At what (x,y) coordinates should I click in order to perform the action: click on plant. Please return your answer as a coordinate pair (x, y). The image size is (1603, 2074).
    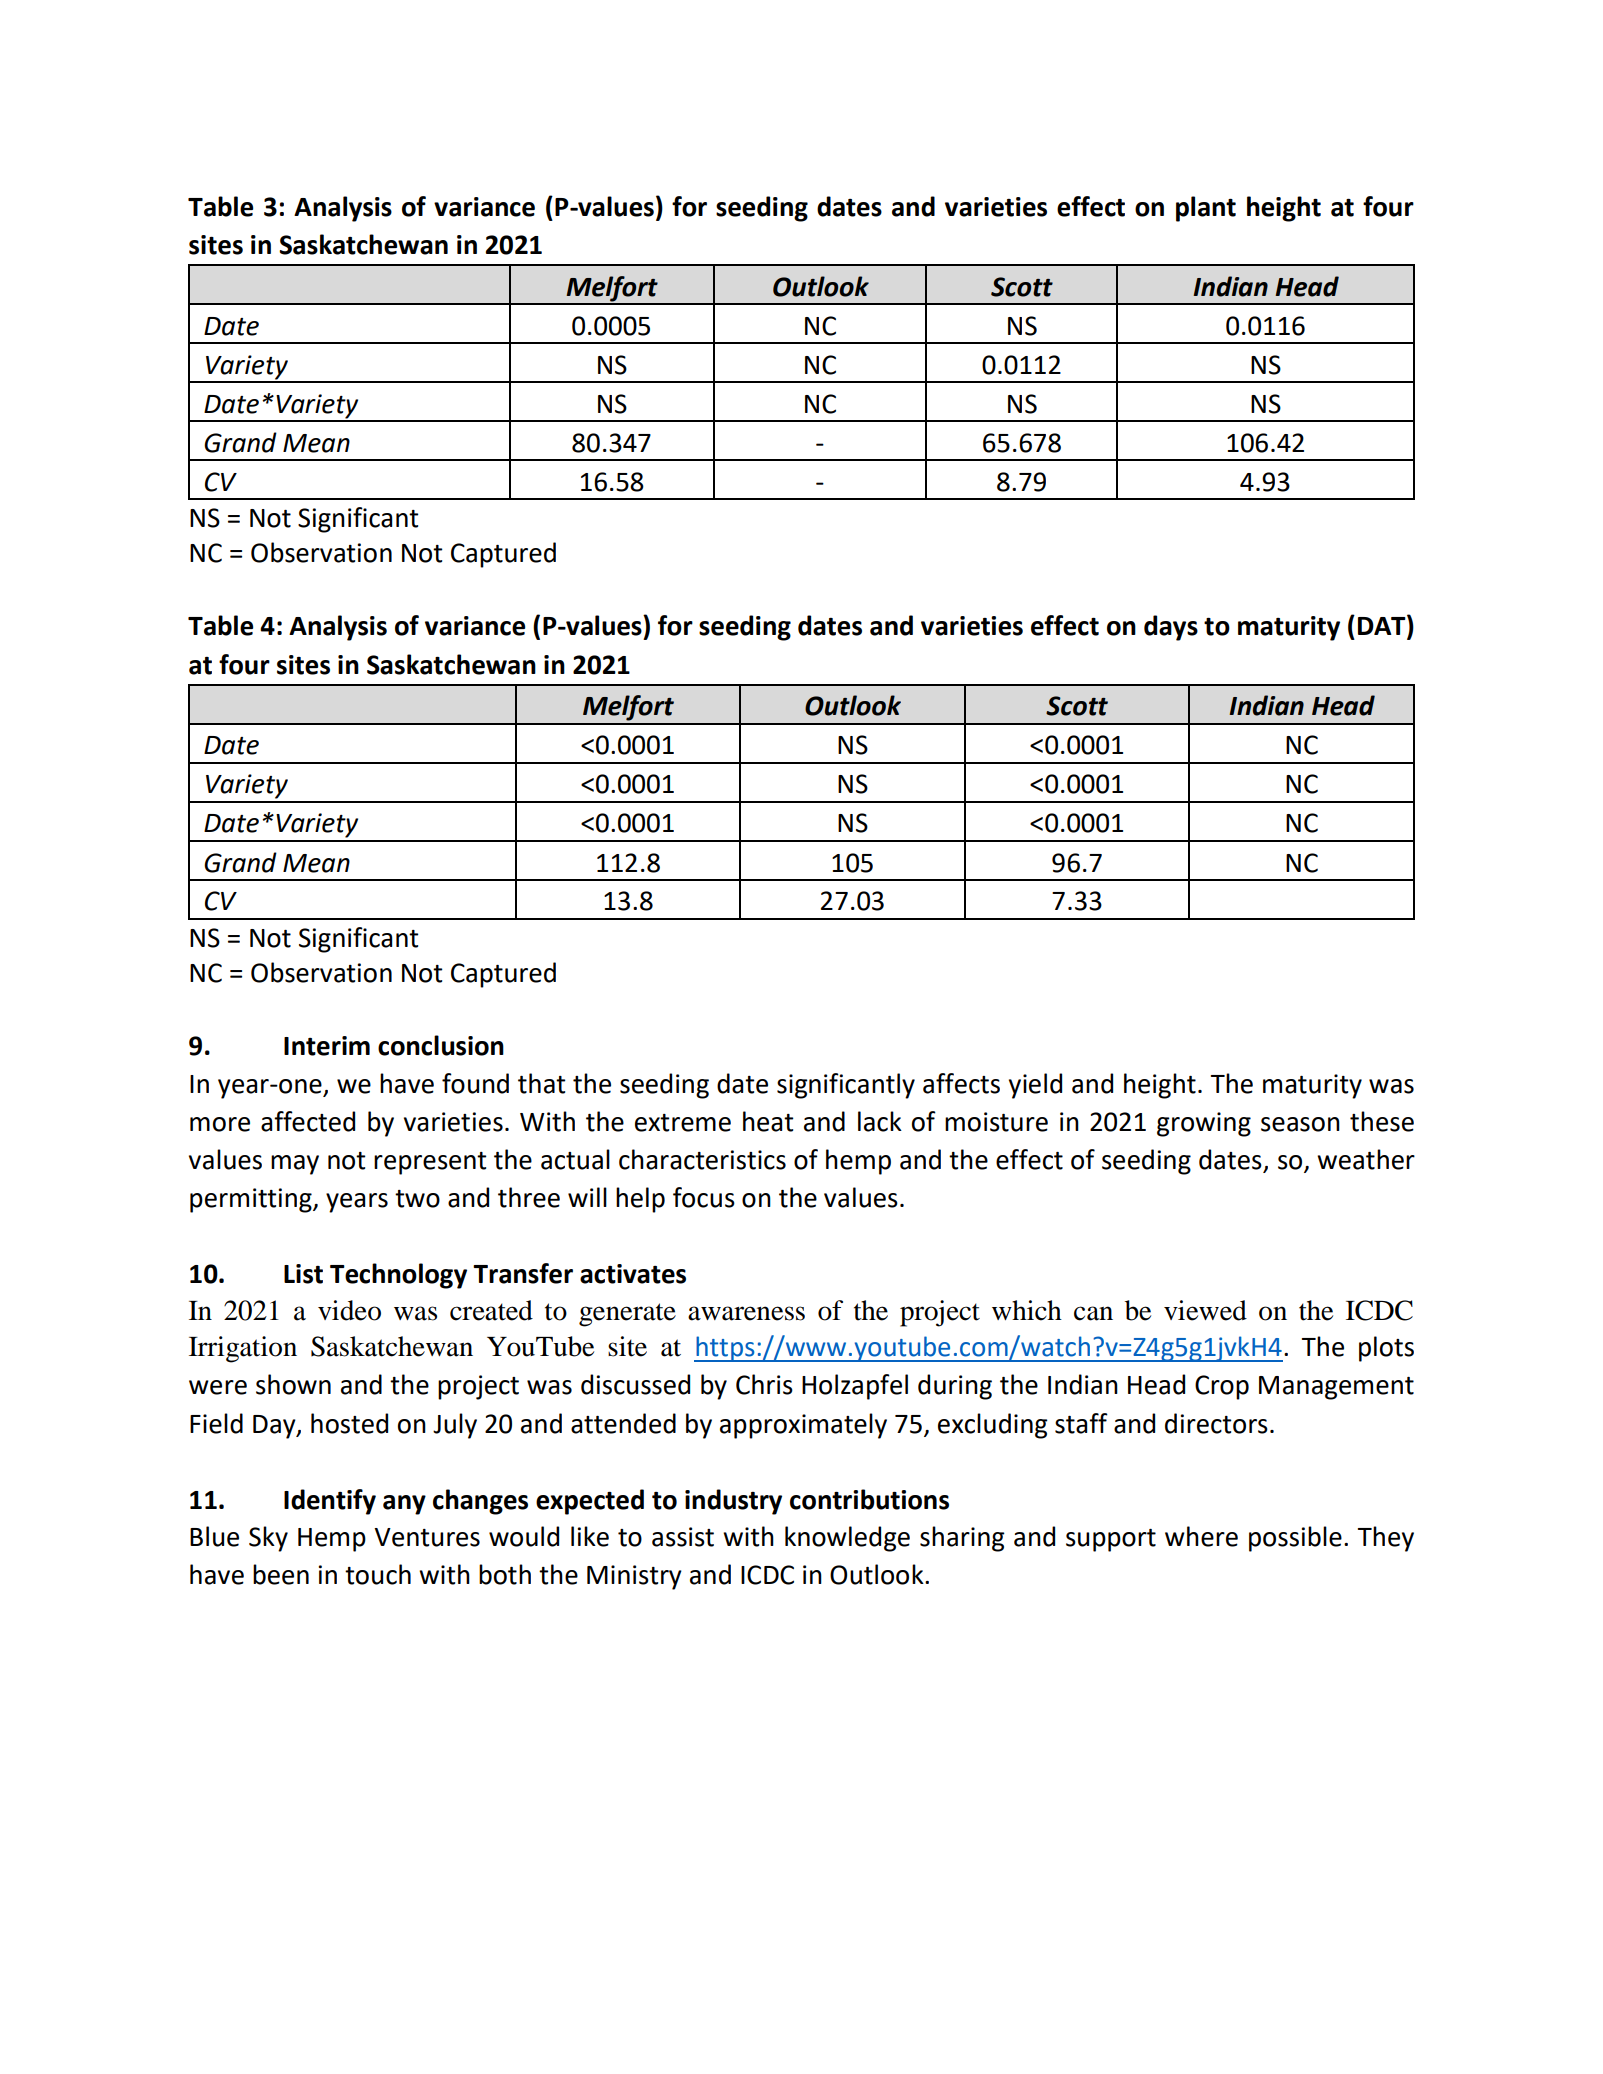
    Looking at the image, I should click on (1206, 209).
